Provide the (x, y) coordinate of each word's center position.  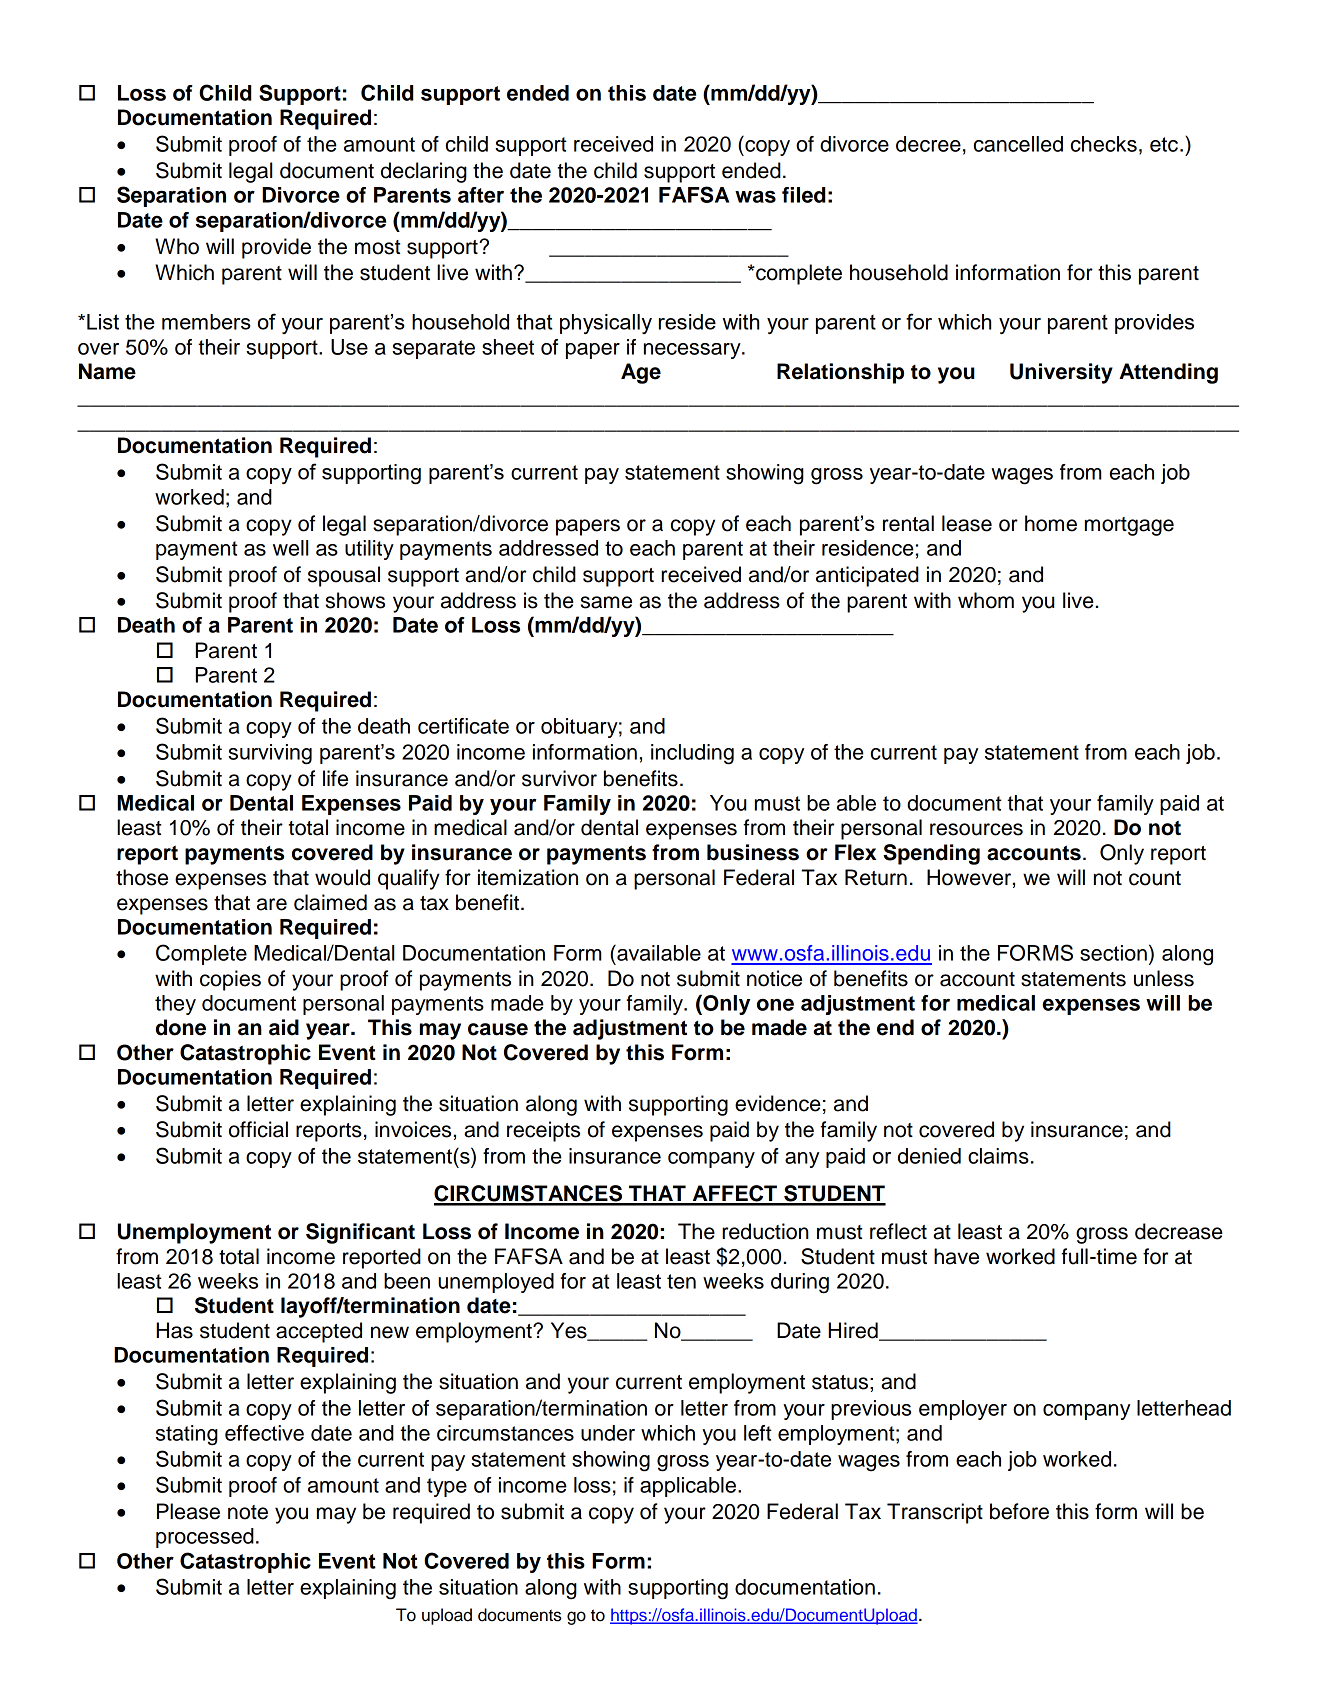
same (606, 602)
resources (976, 829)
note (248, 1512)
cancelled (1018, 144)
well (290, 548)
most (377, 247)
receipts (543, 1131)
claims (998, 1156)
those (142, 877)
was (755, 196)
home (1051, 523)
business (753, 852)
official (258, 1129)
